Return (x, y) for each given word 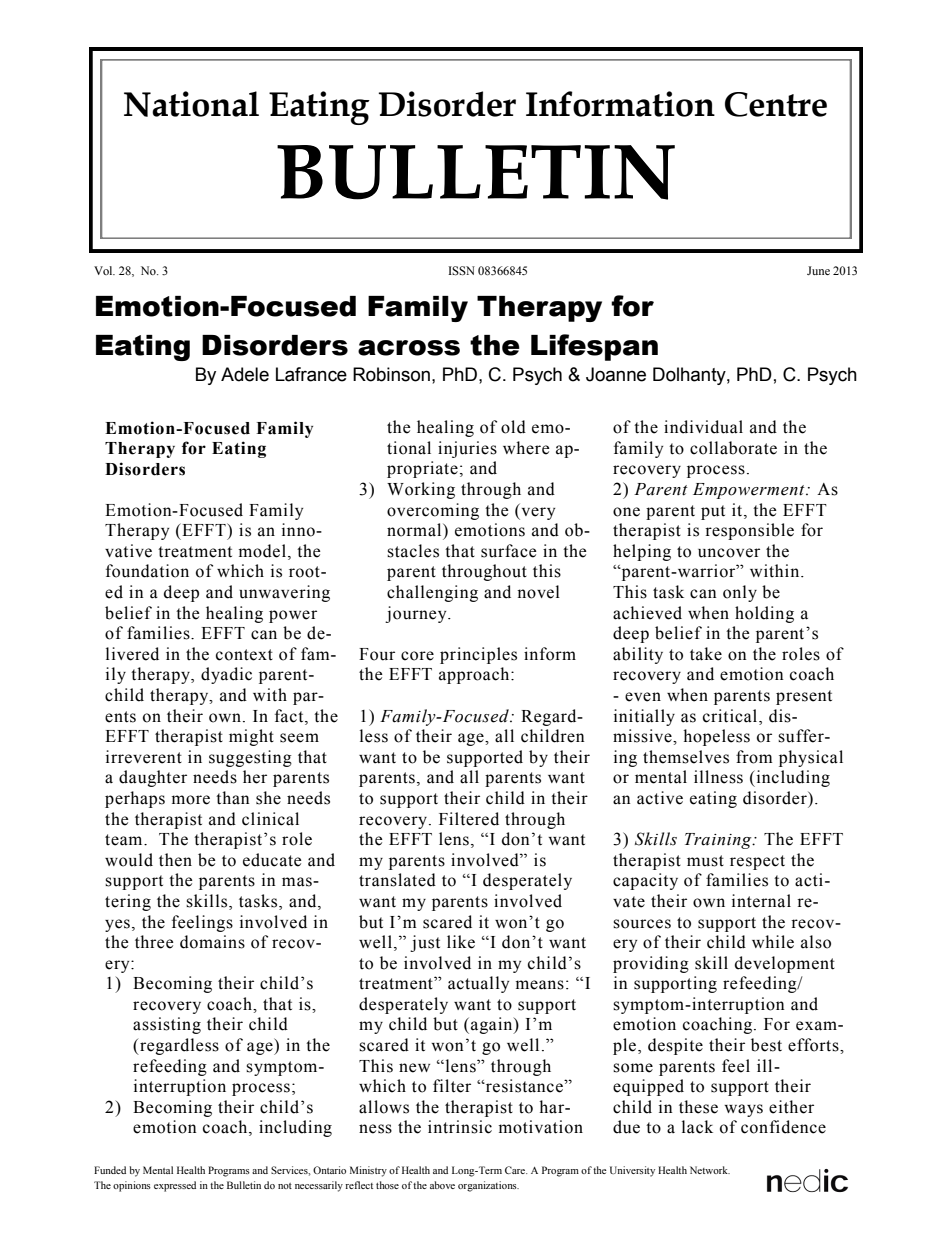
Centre (776, 104)
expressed (175, 1186)
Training (719, 841)
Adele (245, 374)
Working (421, 490)
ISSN (461, 271)
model (262, 551)
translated (397, 880)
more (191, 800)
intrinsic (460, 1127)
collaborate (733, 448)
